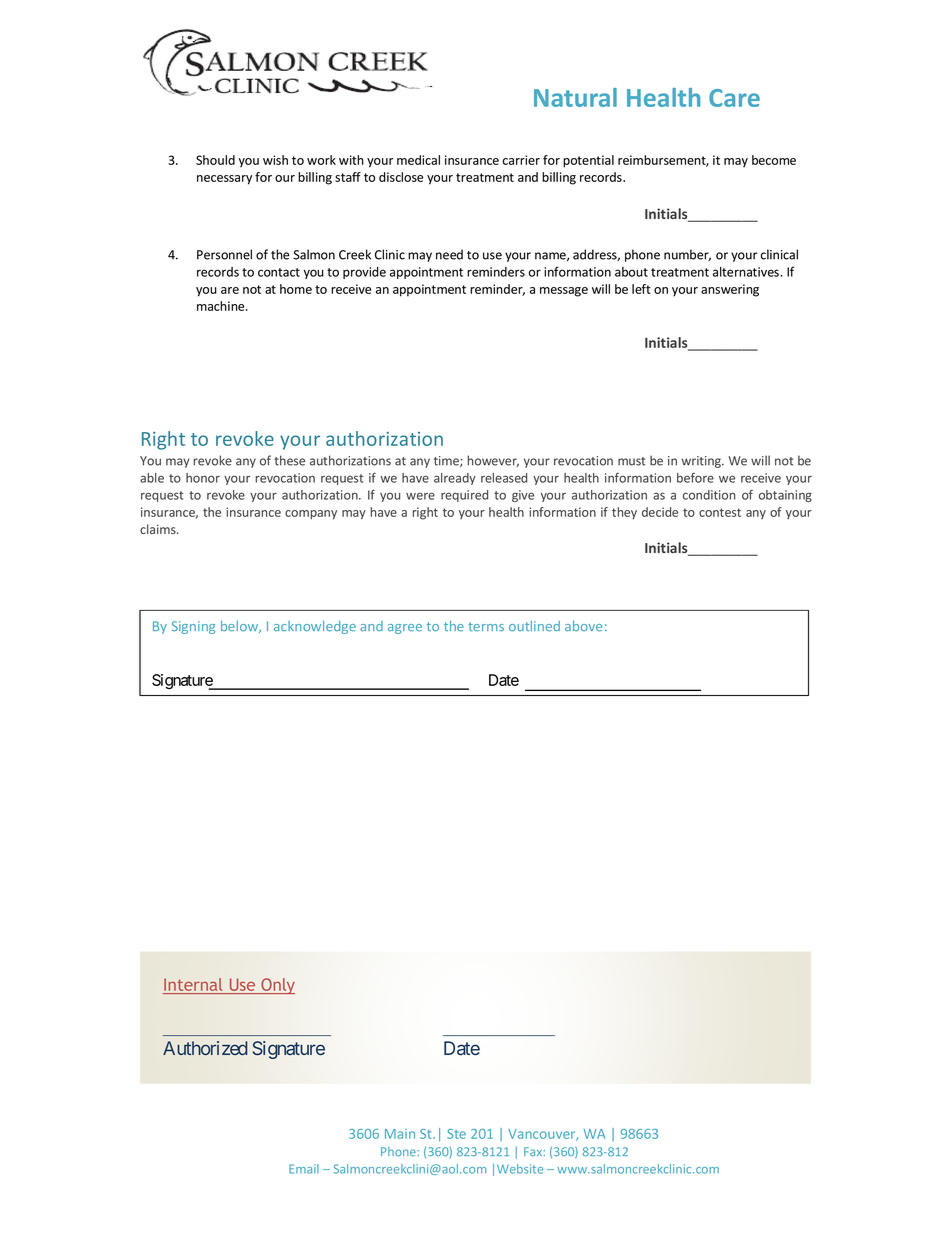 This screenshot has width=952, height=1233. Describe the element at coordinates (193, 984) in the screenshot. I see `Internal` at that location.
